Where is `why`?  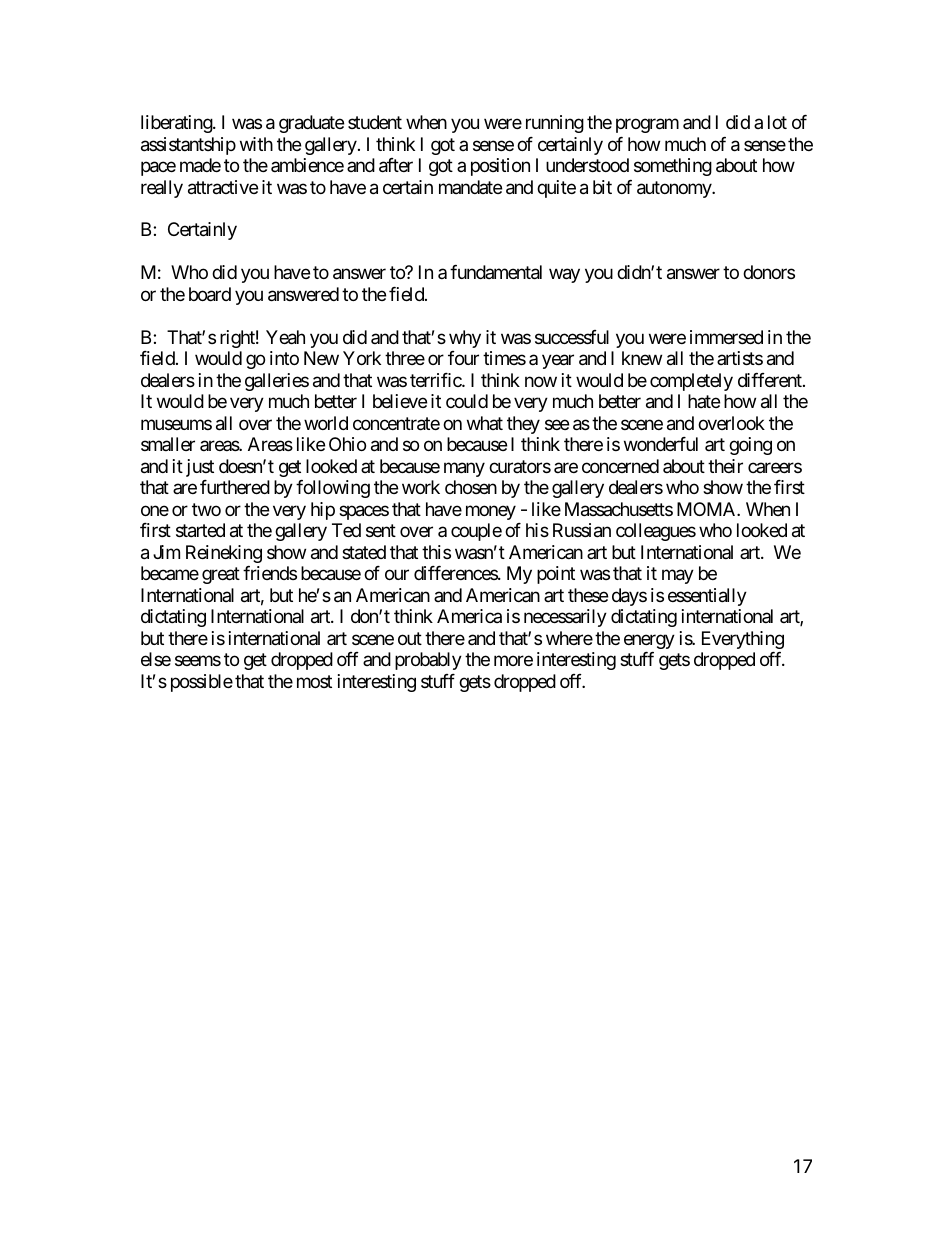 why is located at coordinates (465, 339).
